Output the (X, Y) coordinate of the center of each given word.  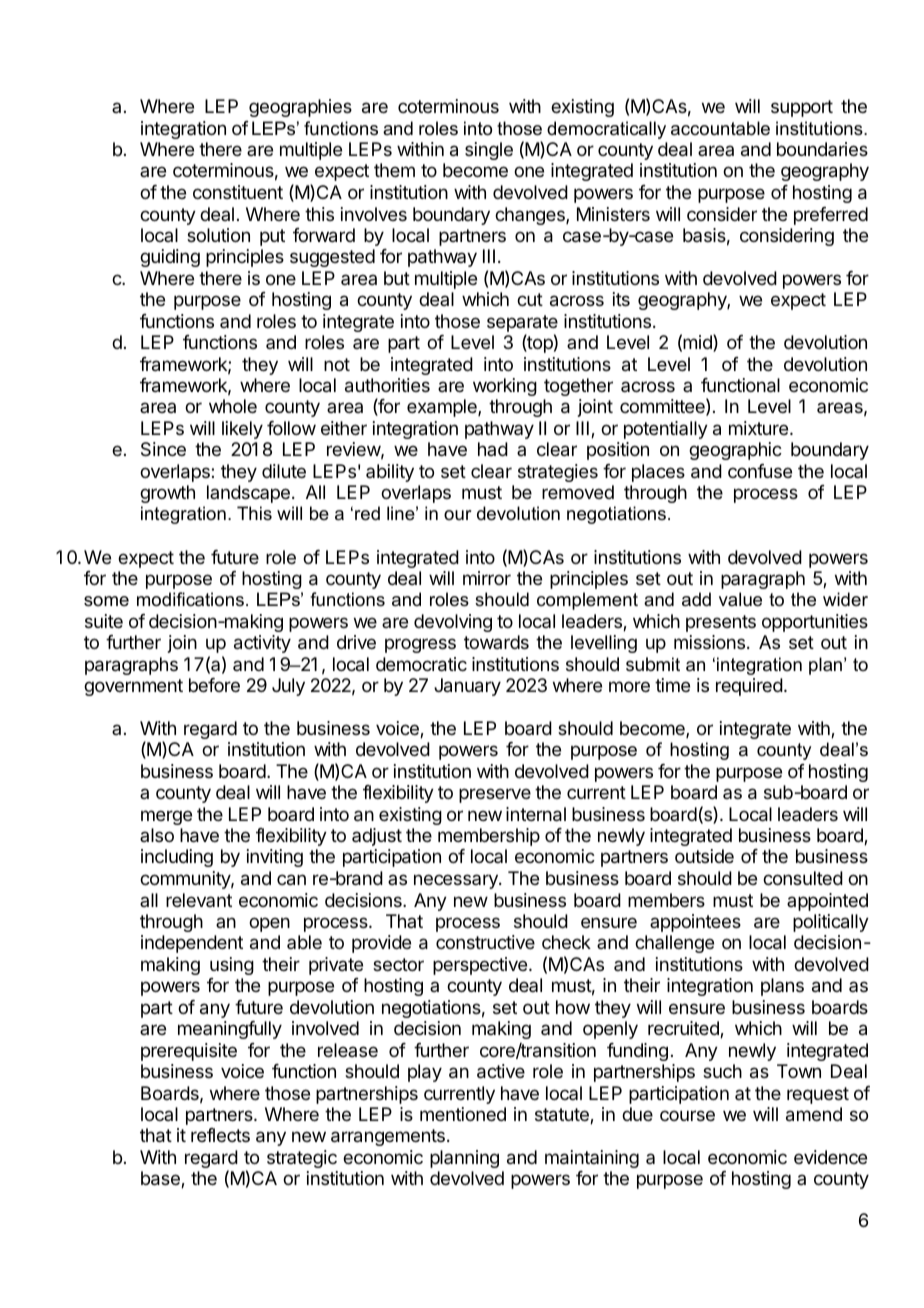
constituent (238, 192)
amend (814, 1114)
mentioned (463, 1114)
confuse (760, 471)
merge (166, 817)
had (493, 449)
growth (167, 494)
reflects (220, 1135)
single (489, 151)
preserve (495, 795)
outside (704, 856)
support (802, 108)
